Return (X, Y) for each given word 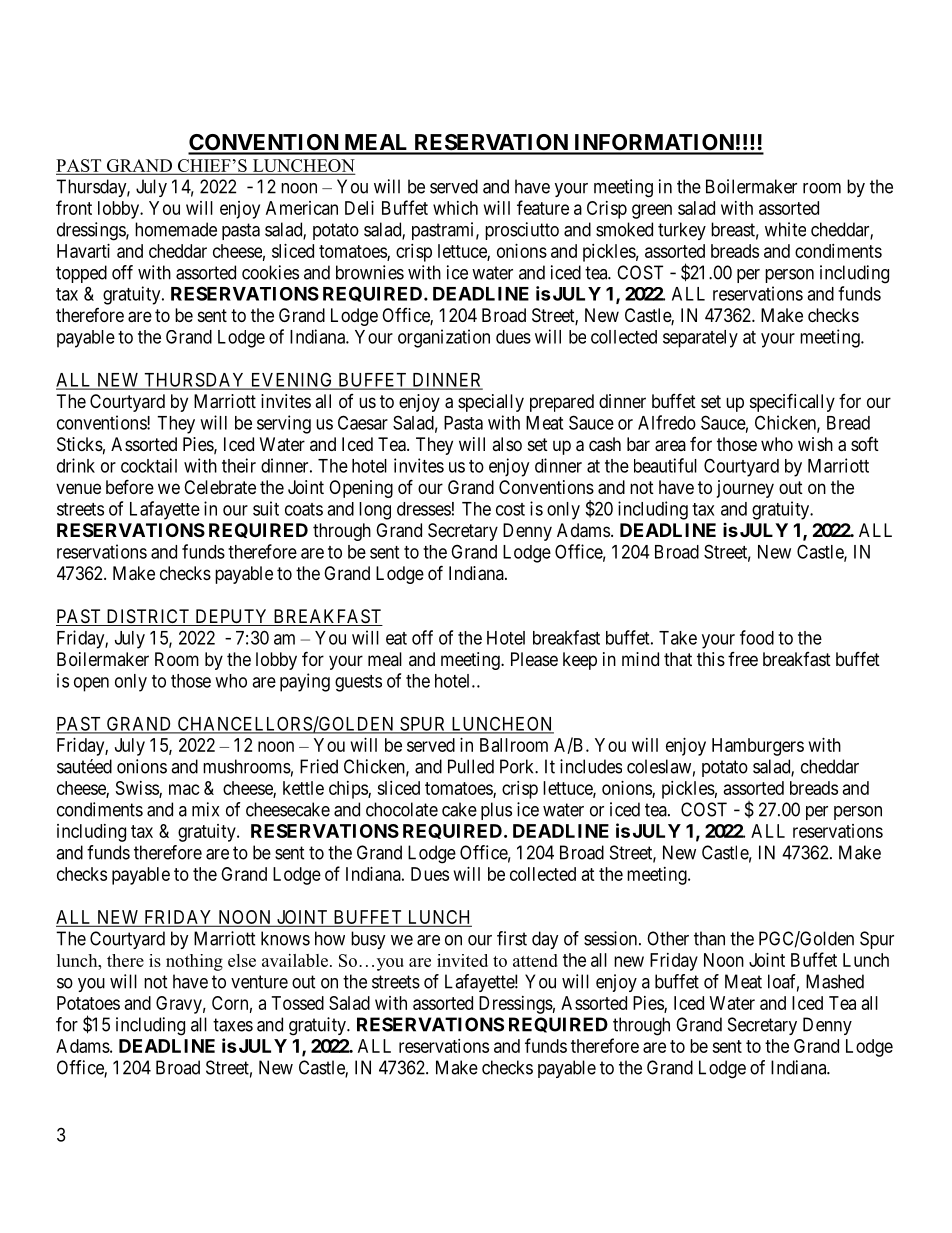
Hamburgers (758, 747)
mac (184, 789)
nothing (194, 962)
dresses (424, 509)
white (785, 229)
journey (745, 489)
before (130, 486)
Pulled (471, 766)
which (455, 208)
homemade (176, 229)
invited (462, 960)
